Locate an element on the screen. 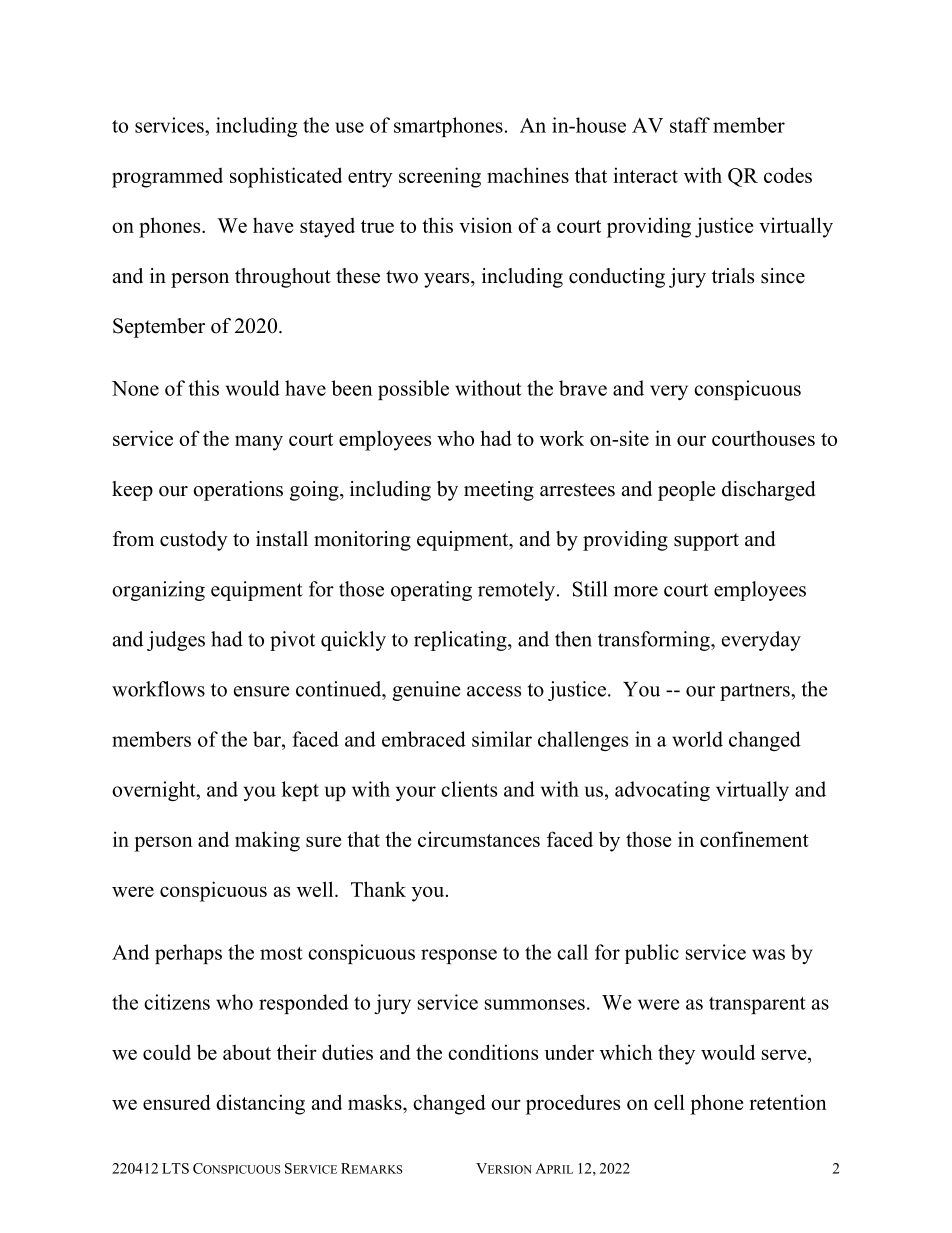 The height and width of the screenshot is (1233, 952). people is located at coordinates (687, 491).
